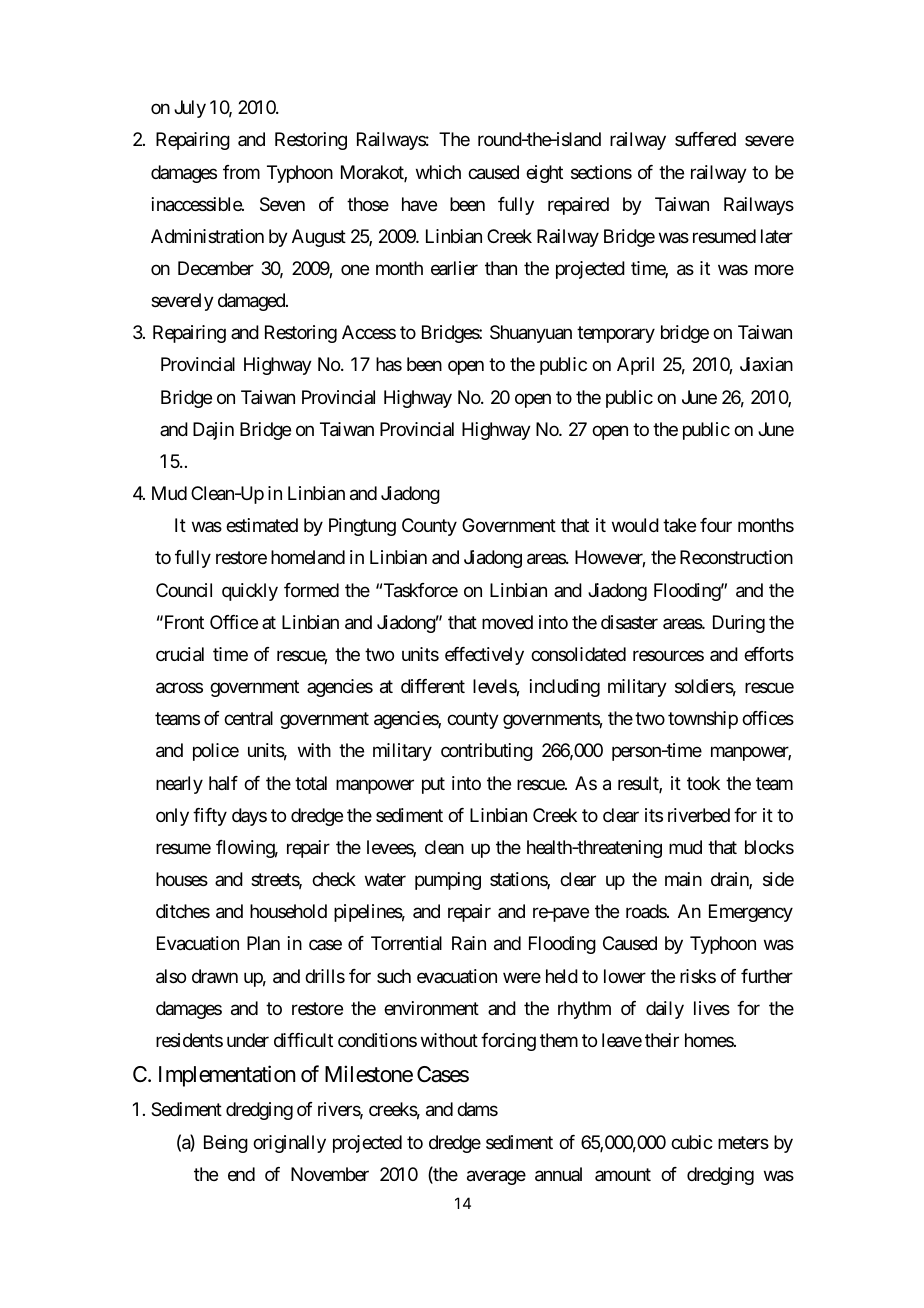 The width and height of the screenshot is (924, 1308). Describe the element at coordinates (250, 592) in the screenshot. I see `quickly` at that location.
